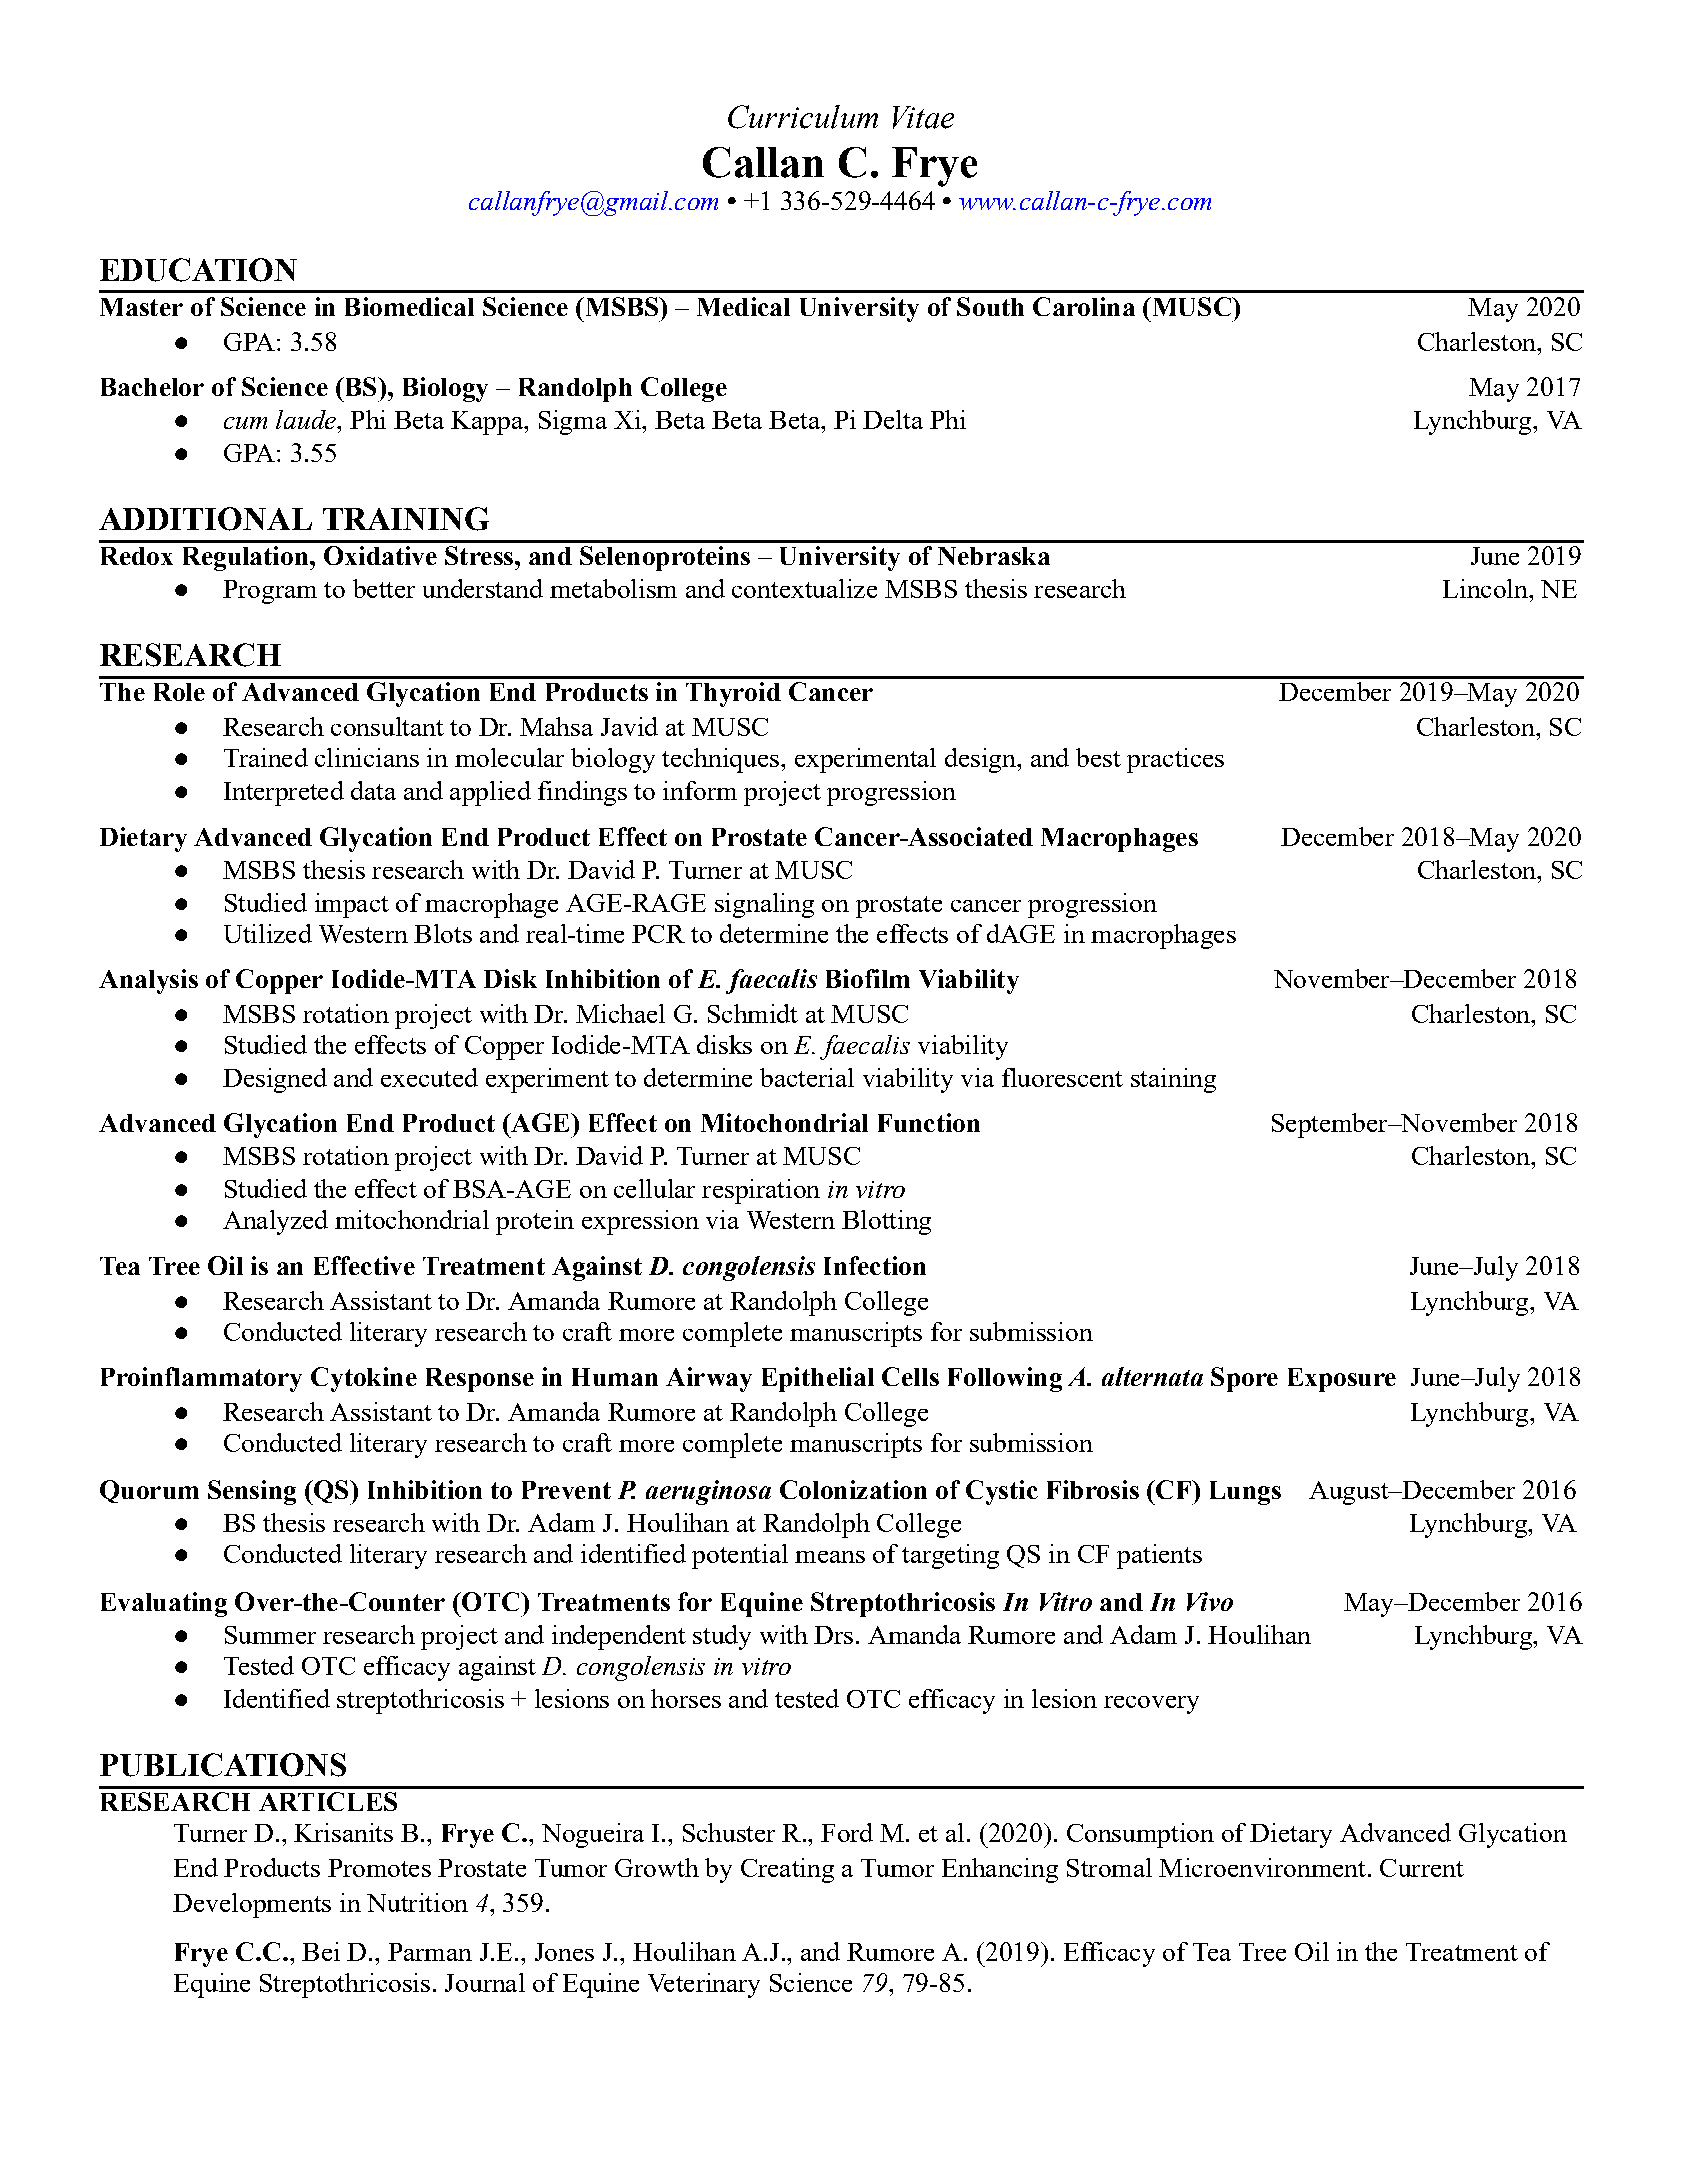 The image size is (1683, 2178). I want to click on Bei, so click(321, 1951).
